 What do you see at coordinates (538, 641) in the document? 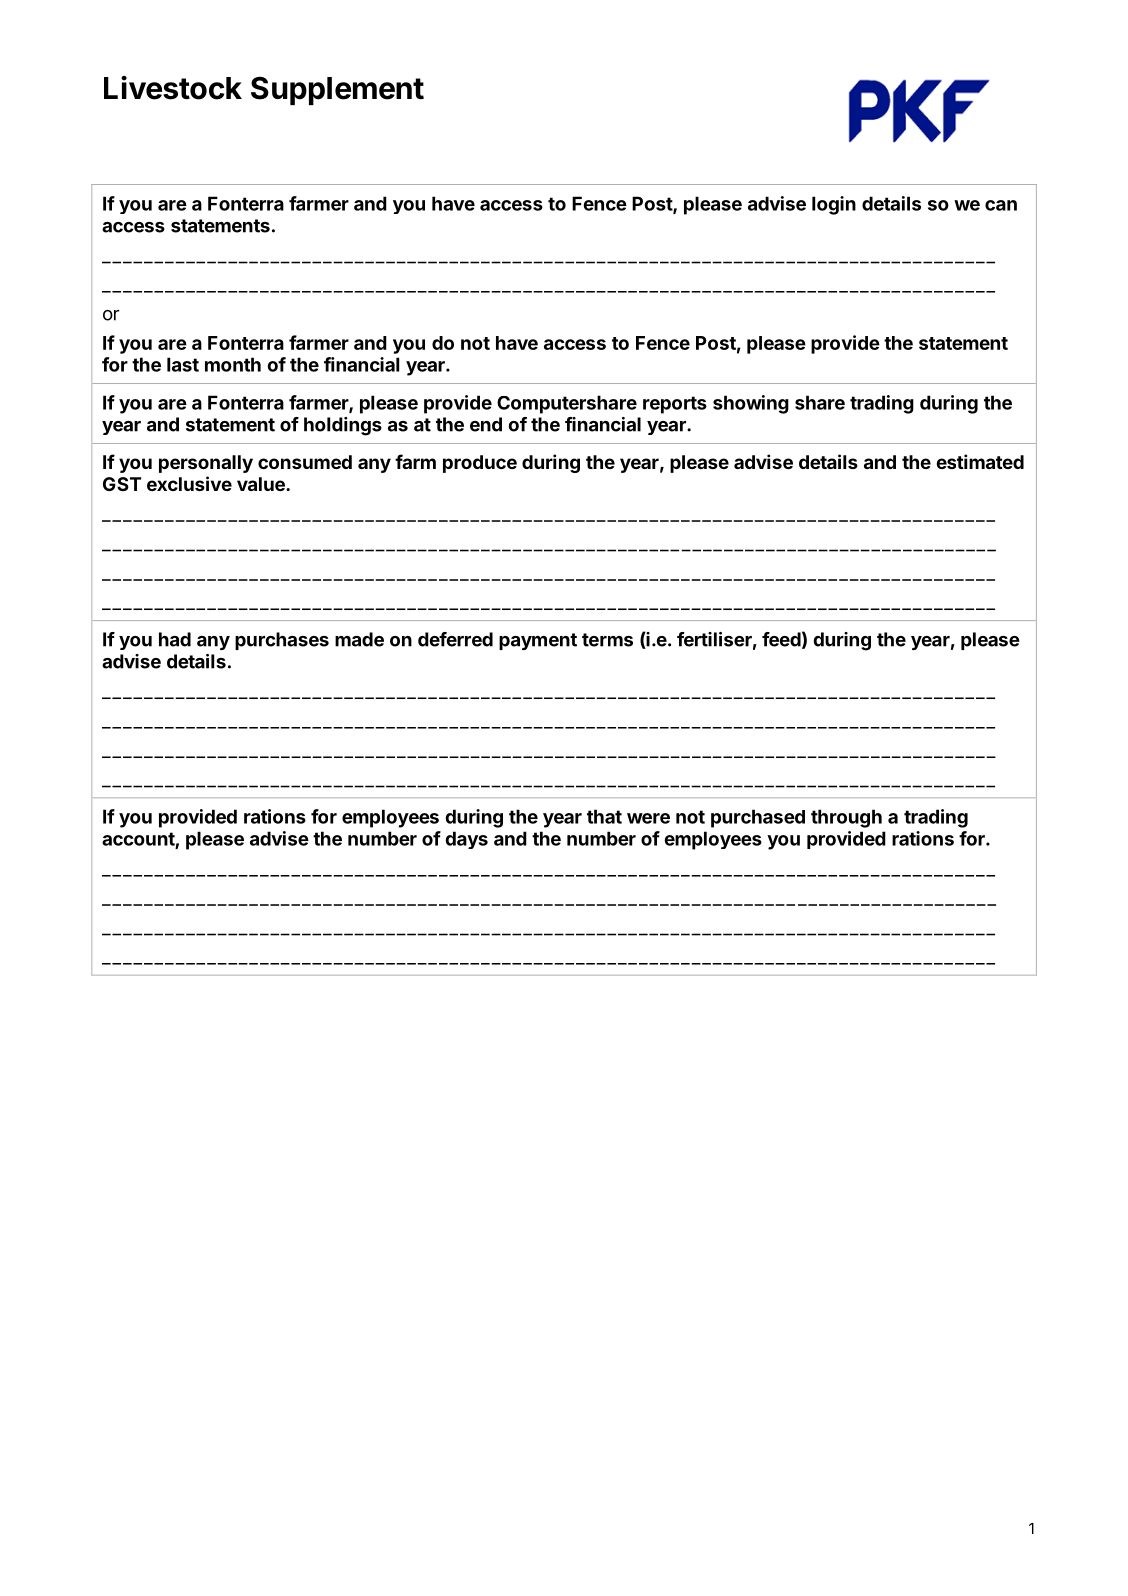
I see `payment` at bounding box center [538, 641].
